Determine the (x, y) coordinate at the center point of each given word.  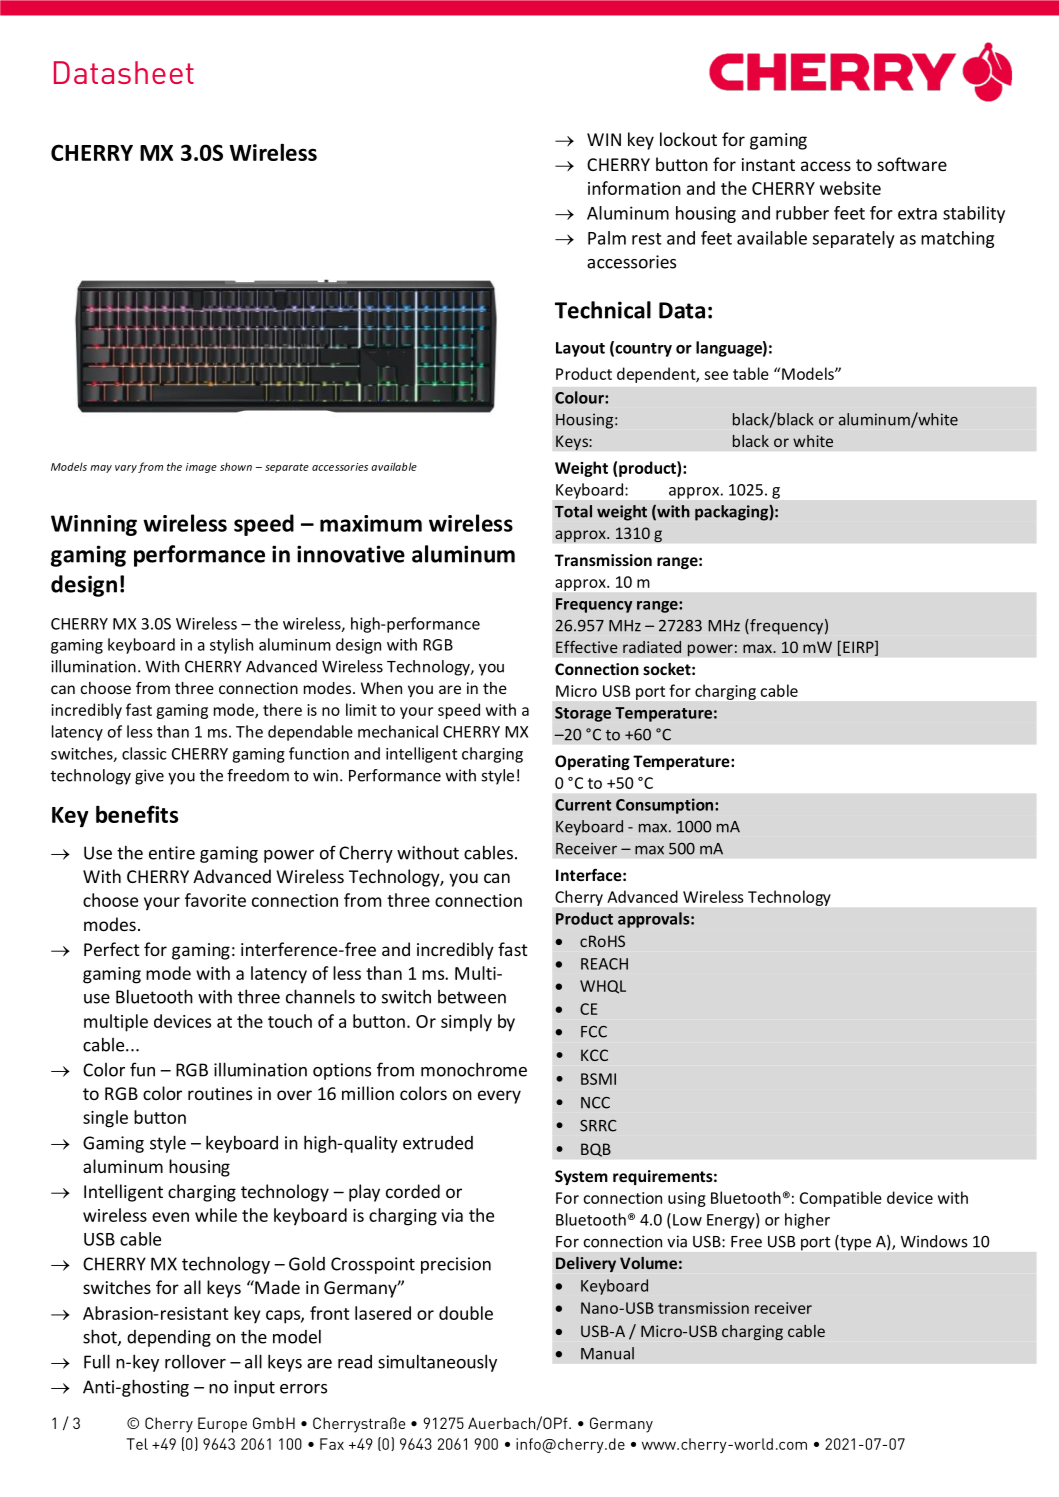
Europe (222, 1425)
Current (583, 805)
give (149, 777)
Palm (607, 238)
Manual (607, 1353)
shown (236, 466)
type (854, 1243)
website (850, 188)
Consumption (666, 806)
